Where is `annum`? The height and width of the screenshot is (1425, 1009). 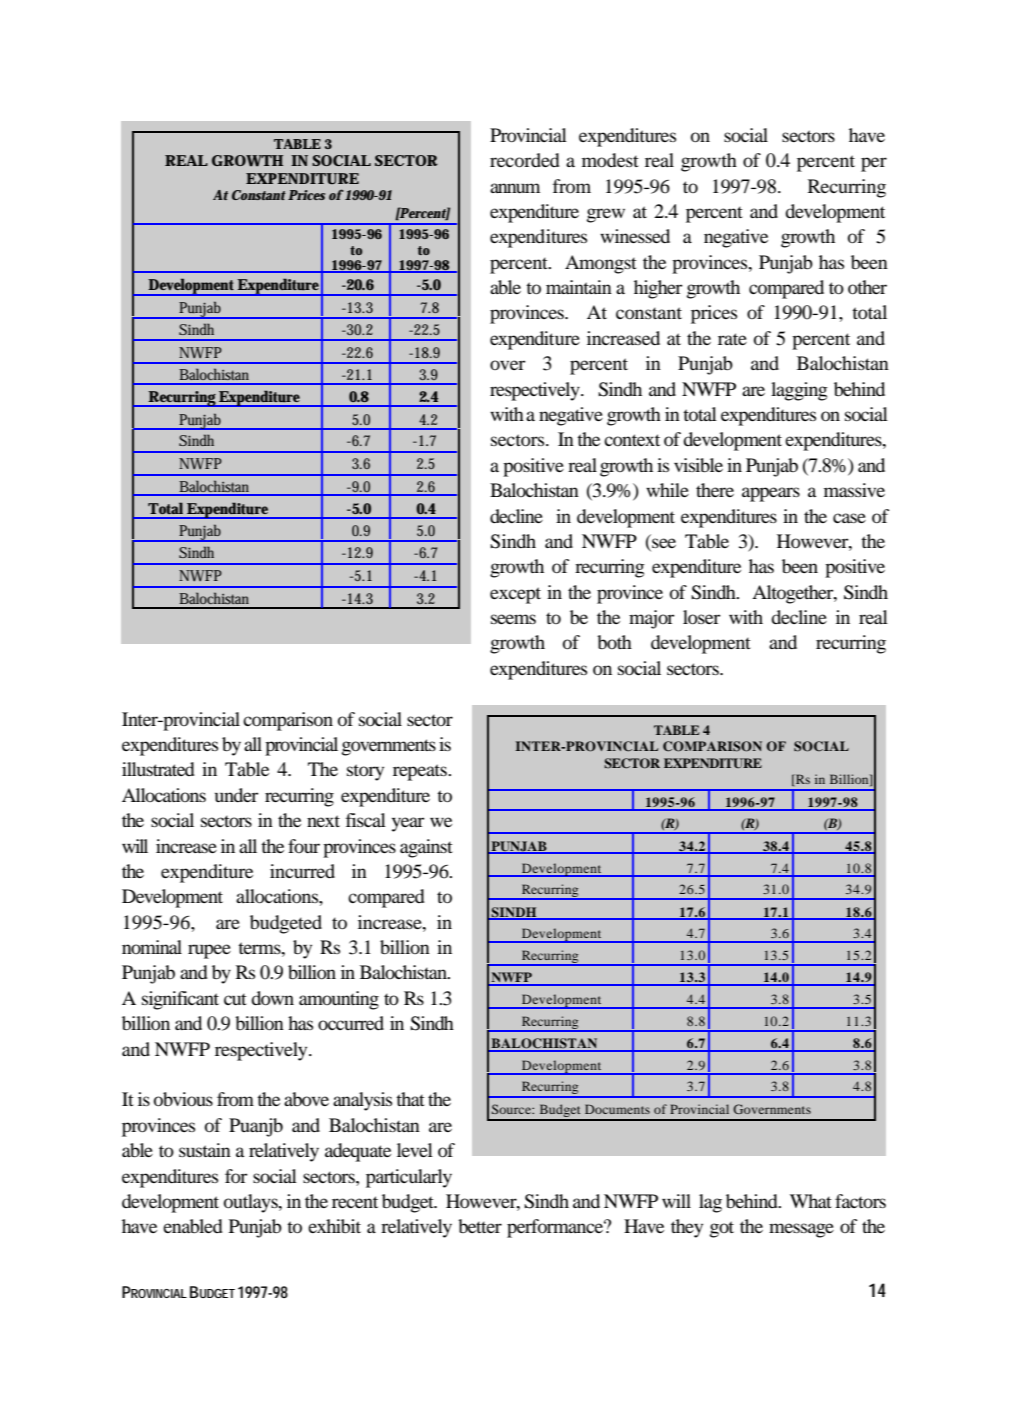
annum is located at coordinates (515, 188).
